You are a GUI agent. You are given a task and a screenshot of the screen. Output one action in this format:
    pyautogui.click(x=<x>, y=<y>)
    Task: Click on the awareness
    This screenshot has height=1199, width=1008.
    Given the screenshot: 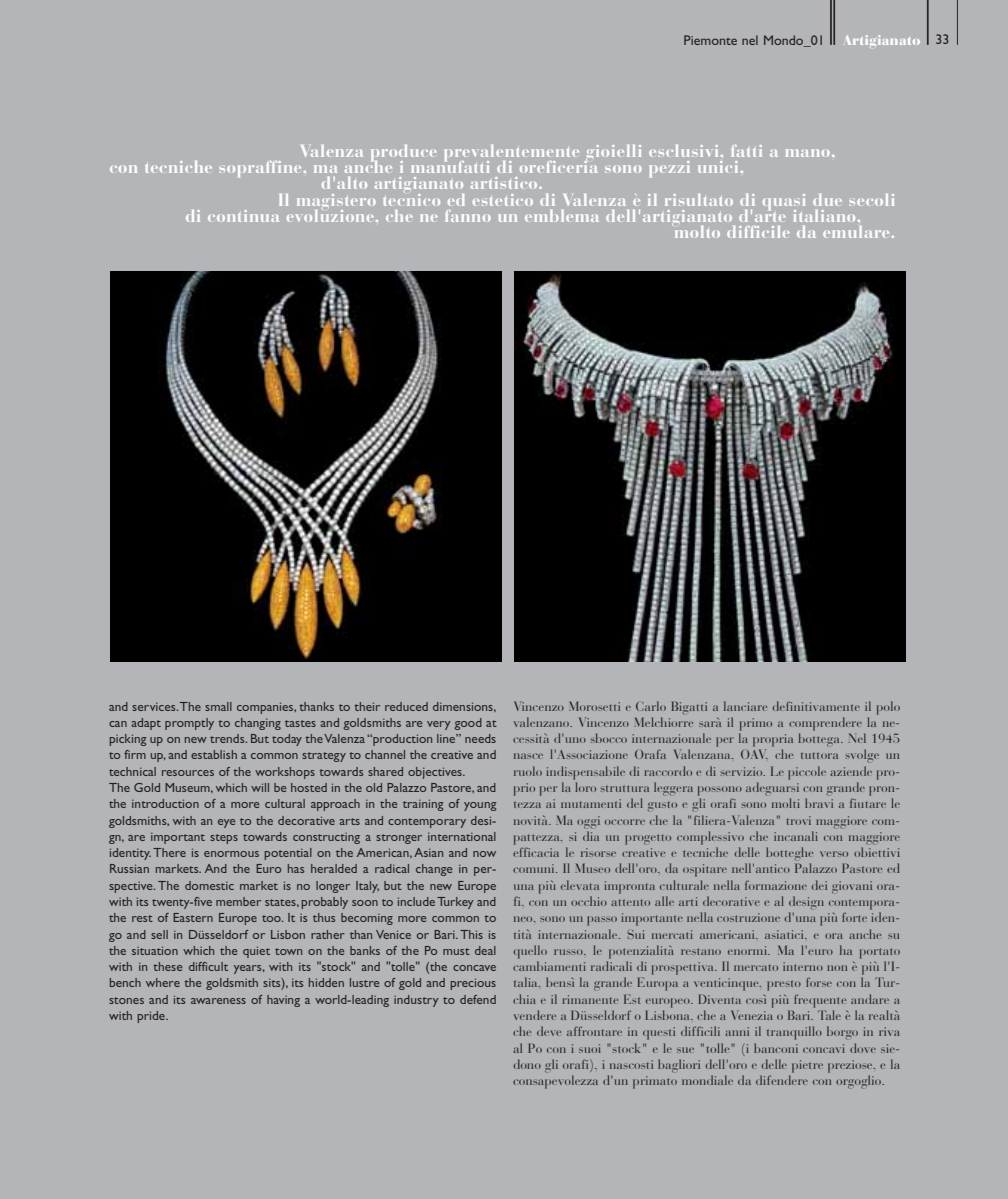 What is the action you would take?
    pyautogui.click(x=218, y=1001)
